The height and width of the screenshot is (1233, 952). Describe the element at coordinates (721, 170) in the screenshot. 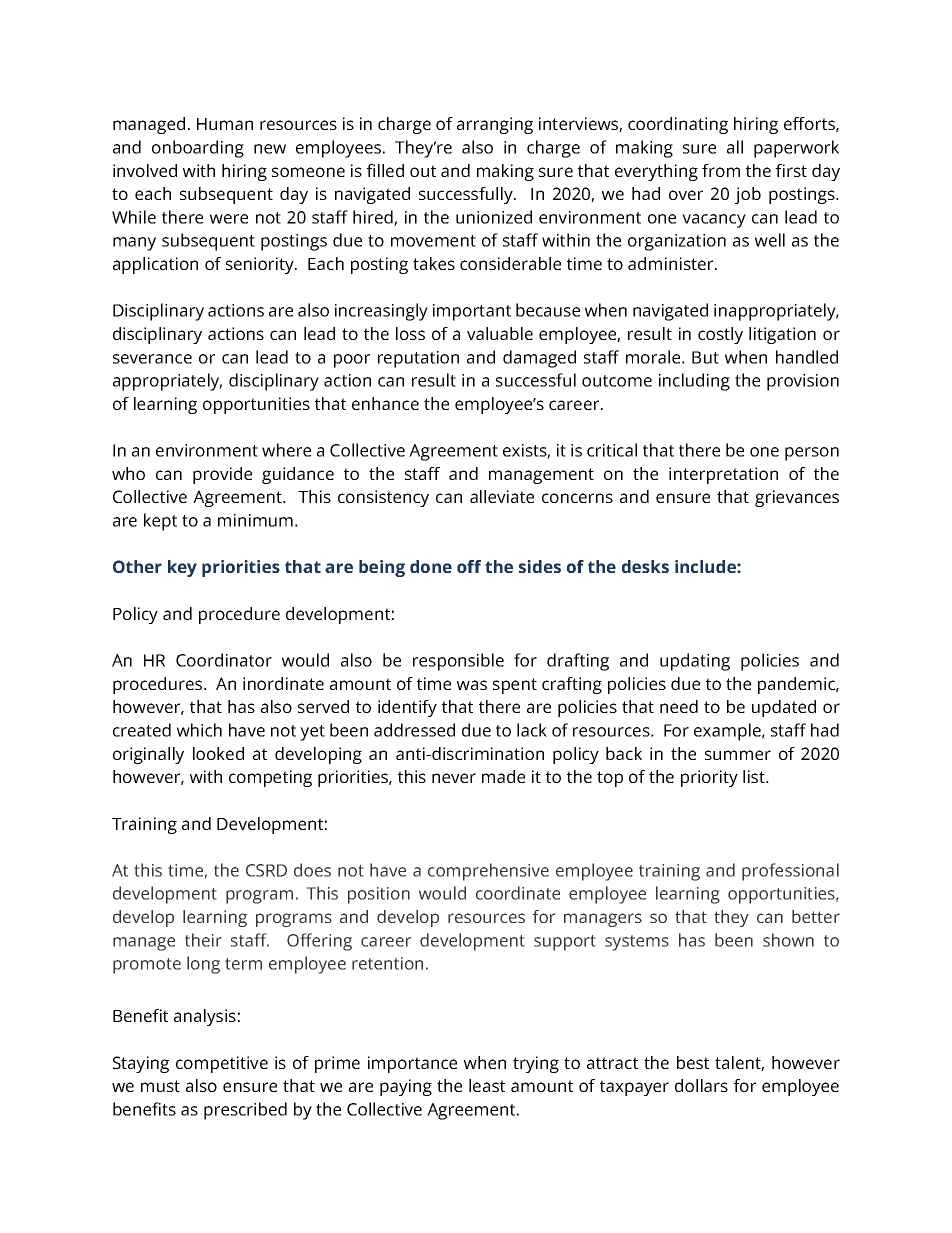

I see `from` at that location.
